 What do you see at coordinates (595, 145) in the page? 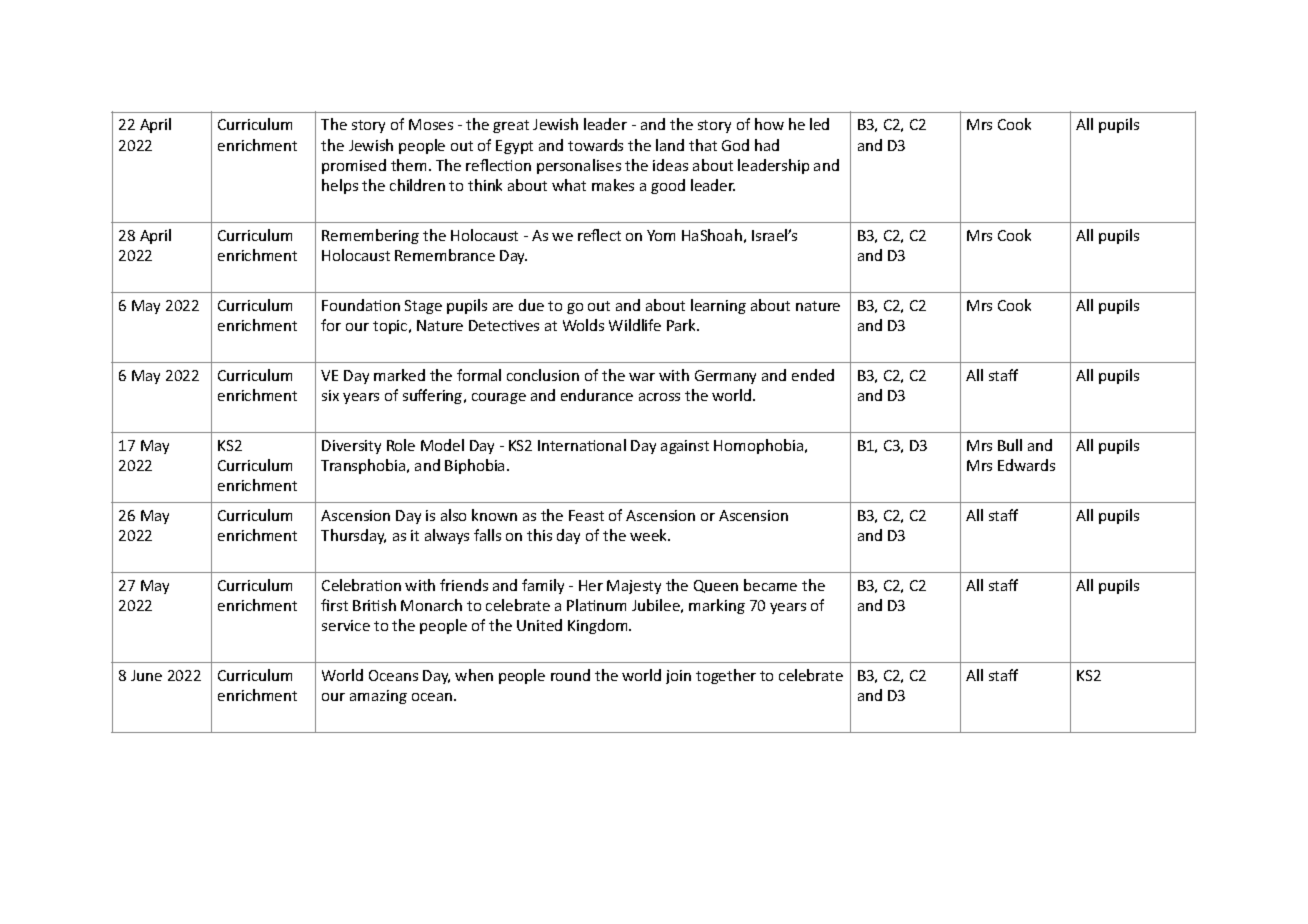
I see `towards` at bounding box center [595, 145].
